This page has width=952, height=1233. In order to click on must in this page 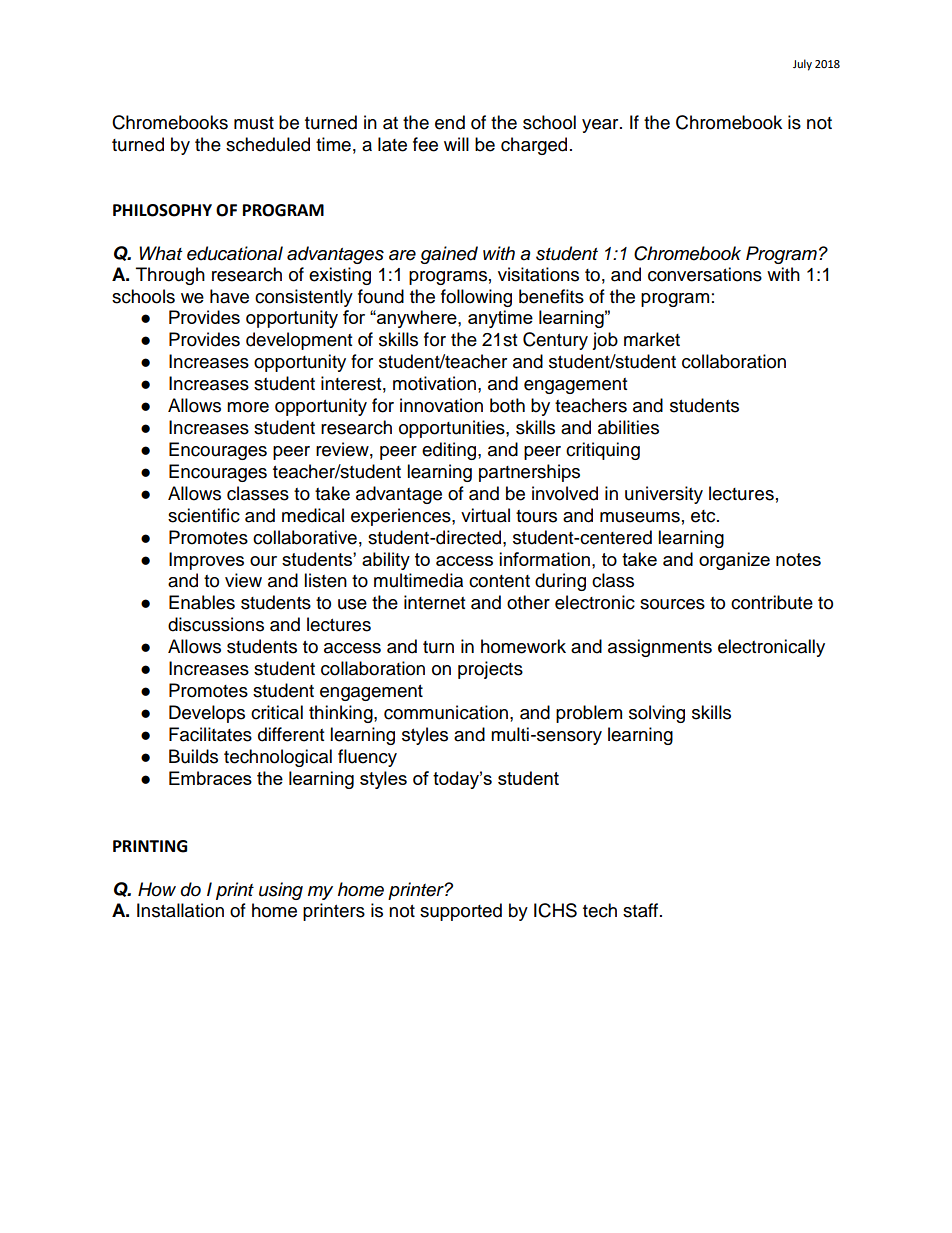, I will do `click(254, 123)`.
